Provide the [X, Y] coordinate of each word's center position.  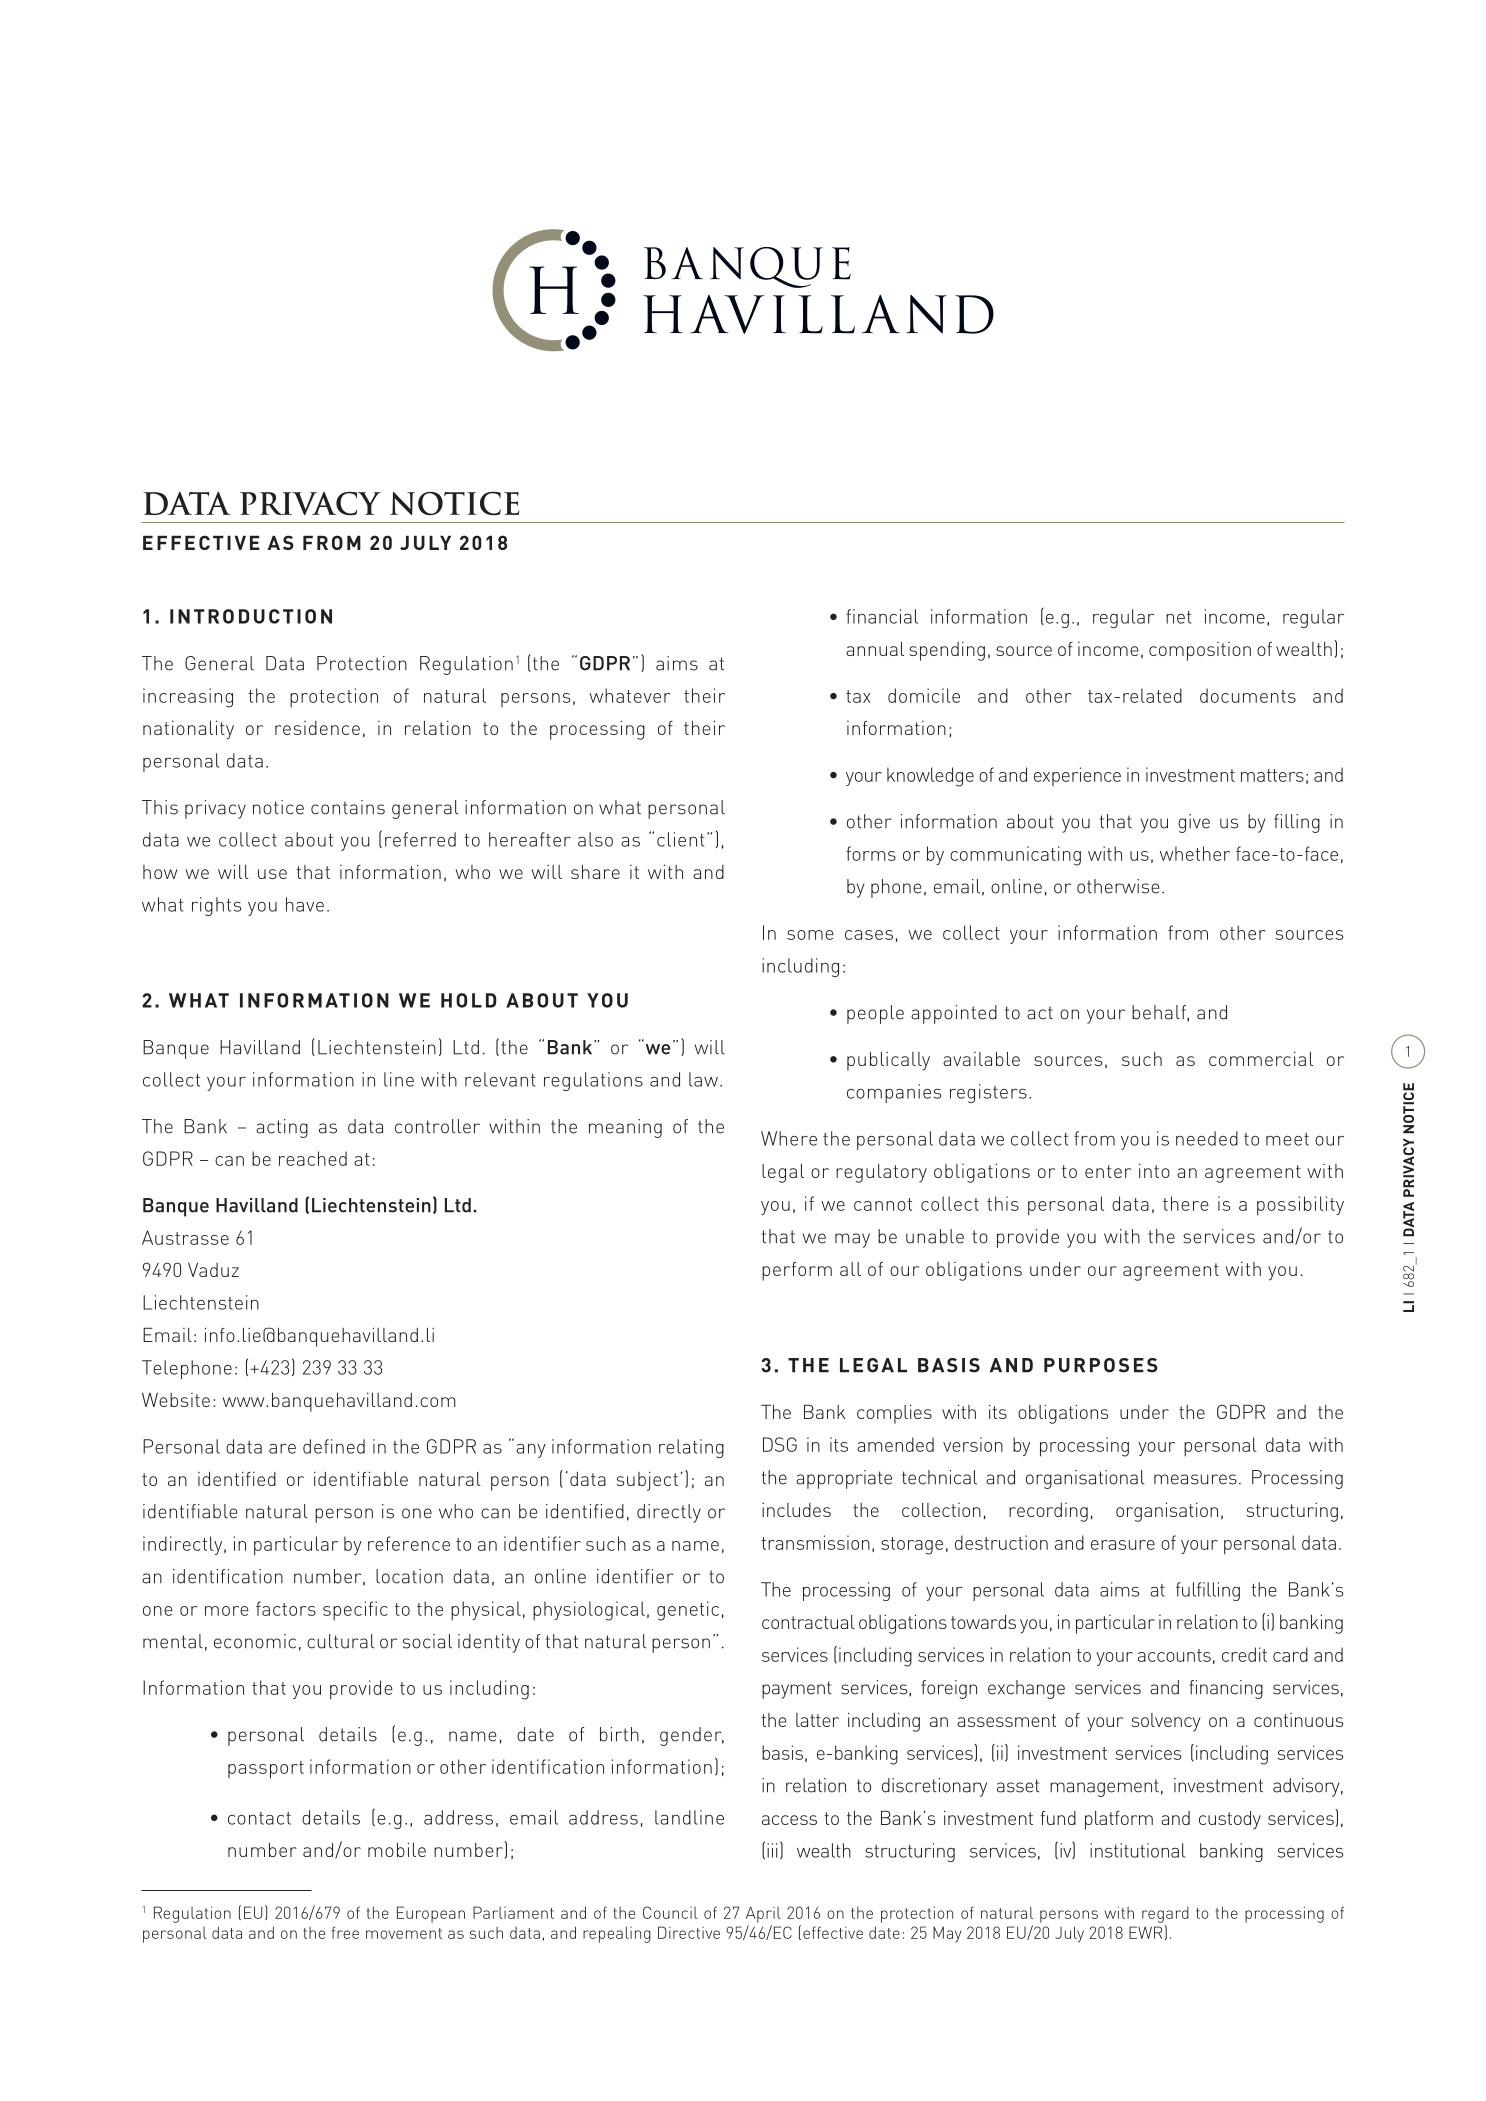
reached [313, 1158]
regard [1165, 1915]
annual [875, 649]
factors [286, 1608]
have [305, 904]
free [345, 1932]
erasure [1123, 1545]
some [810, 935]
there [1186, 1203]
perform [797, 1271]
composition [1200, 651]
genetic [688, 1611]
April [763, 1914]
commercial [1261, 1059]
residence [317, 728]
